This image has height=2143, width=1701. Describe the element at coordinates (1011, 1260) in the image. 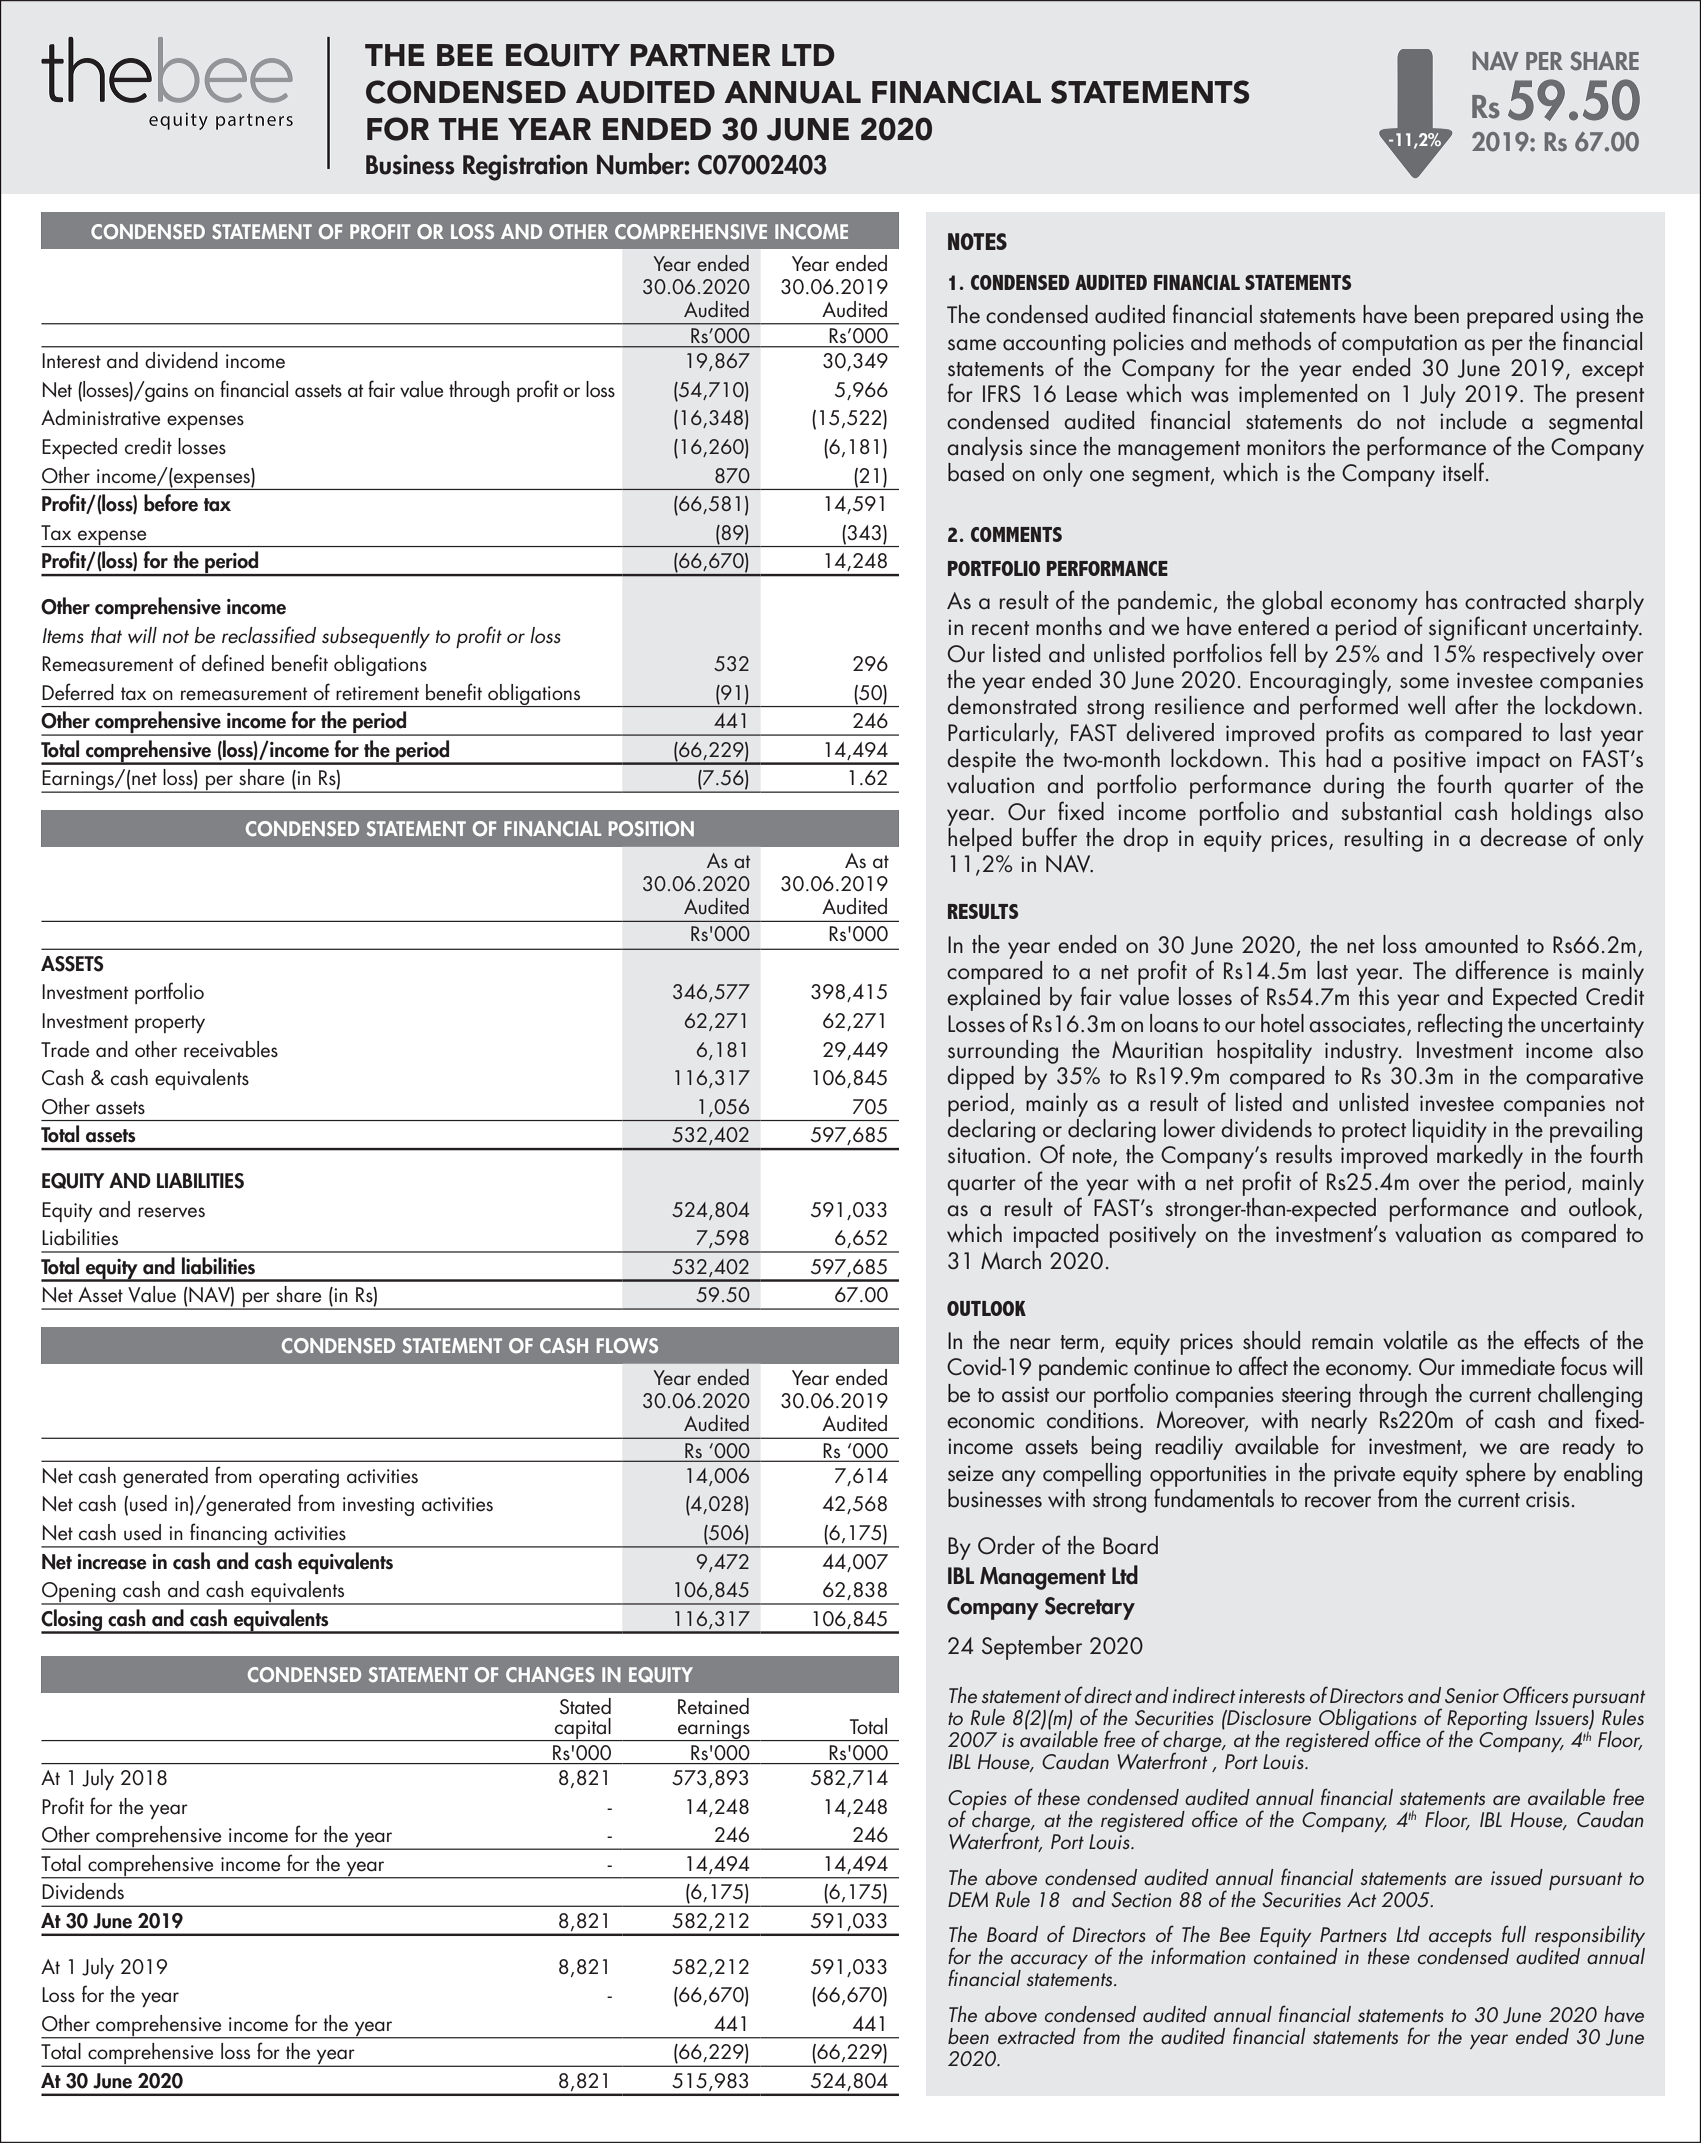

I see `March` at that location.
